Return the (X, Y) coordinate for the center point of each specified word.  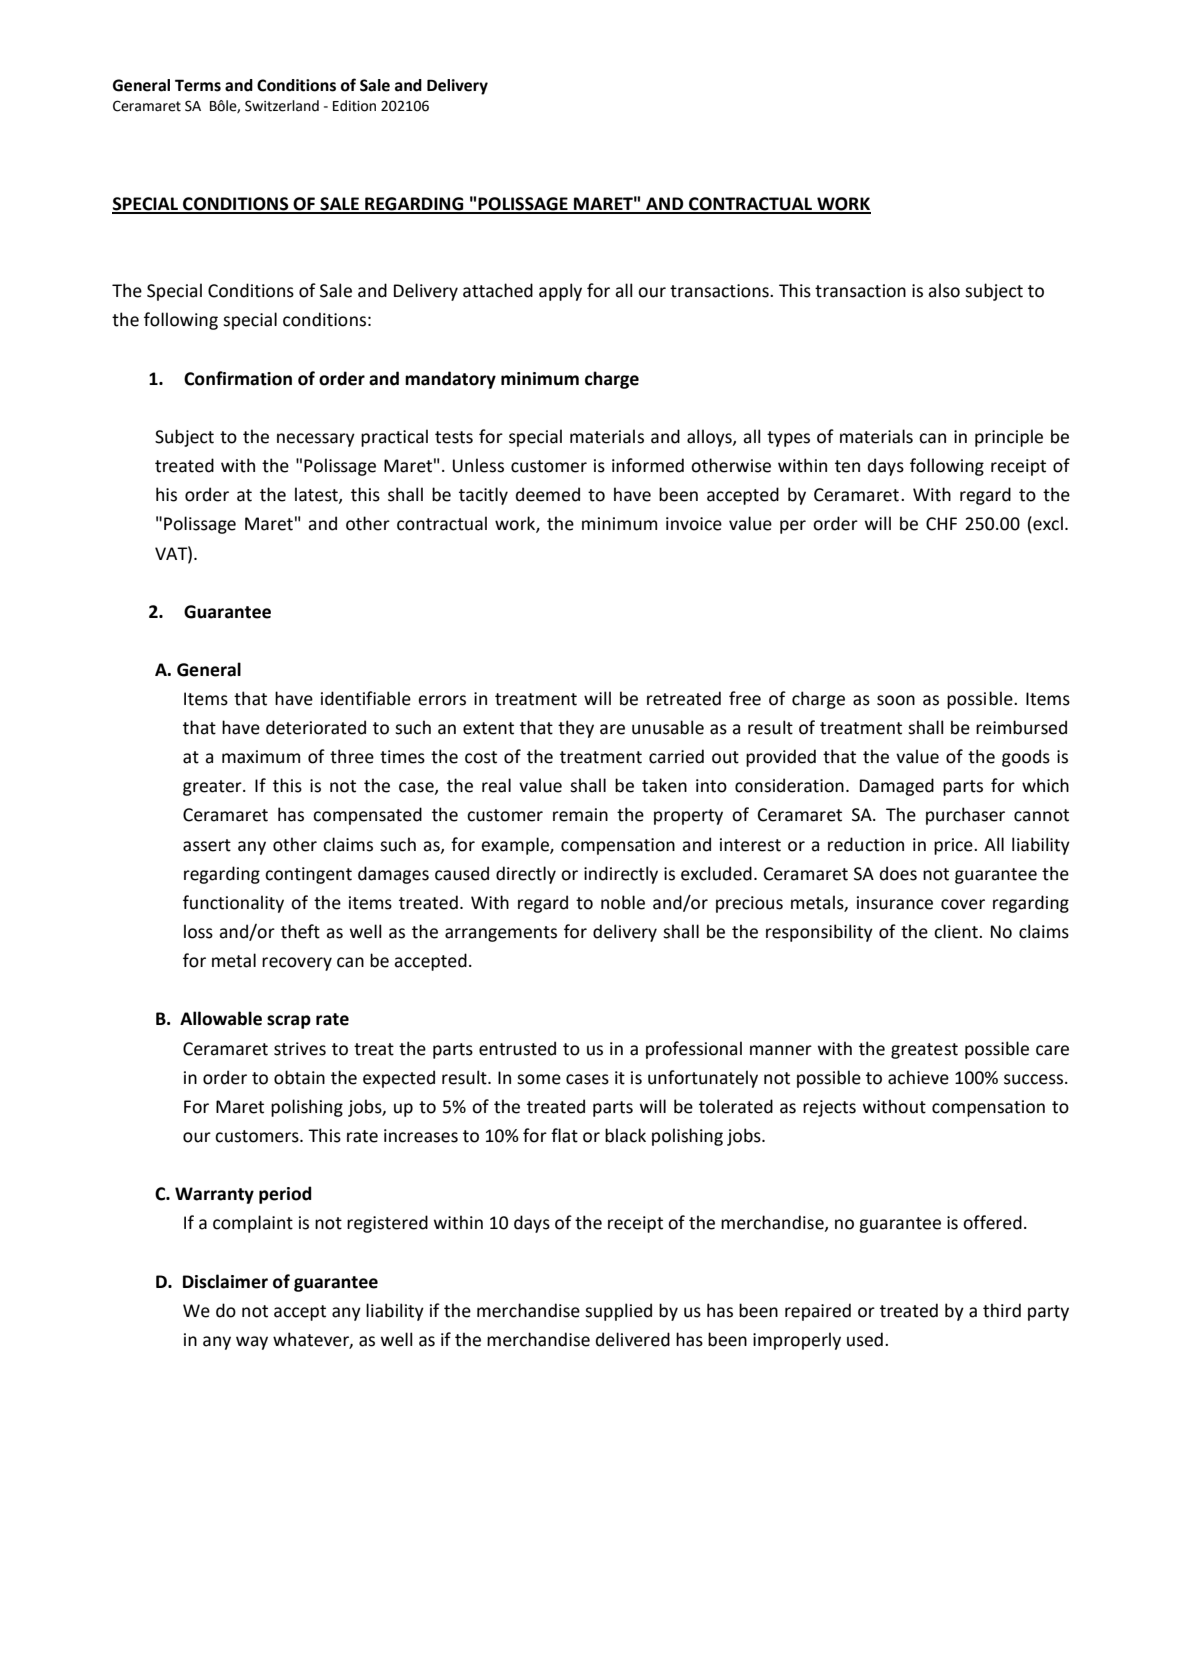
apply (560, 292)
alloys (710, 438)
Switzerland (282, 106)
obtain (299, 1077)
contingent (308, 875)
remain (580, 815)
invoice (694, 524)
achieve (918, 1077)
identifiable (366, 698)
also (944, 290)
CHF (941, 524)
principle (1009, 438)
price (954, 846)
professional (694, 1050)
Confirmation (238, 378)
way (252, 1343)
